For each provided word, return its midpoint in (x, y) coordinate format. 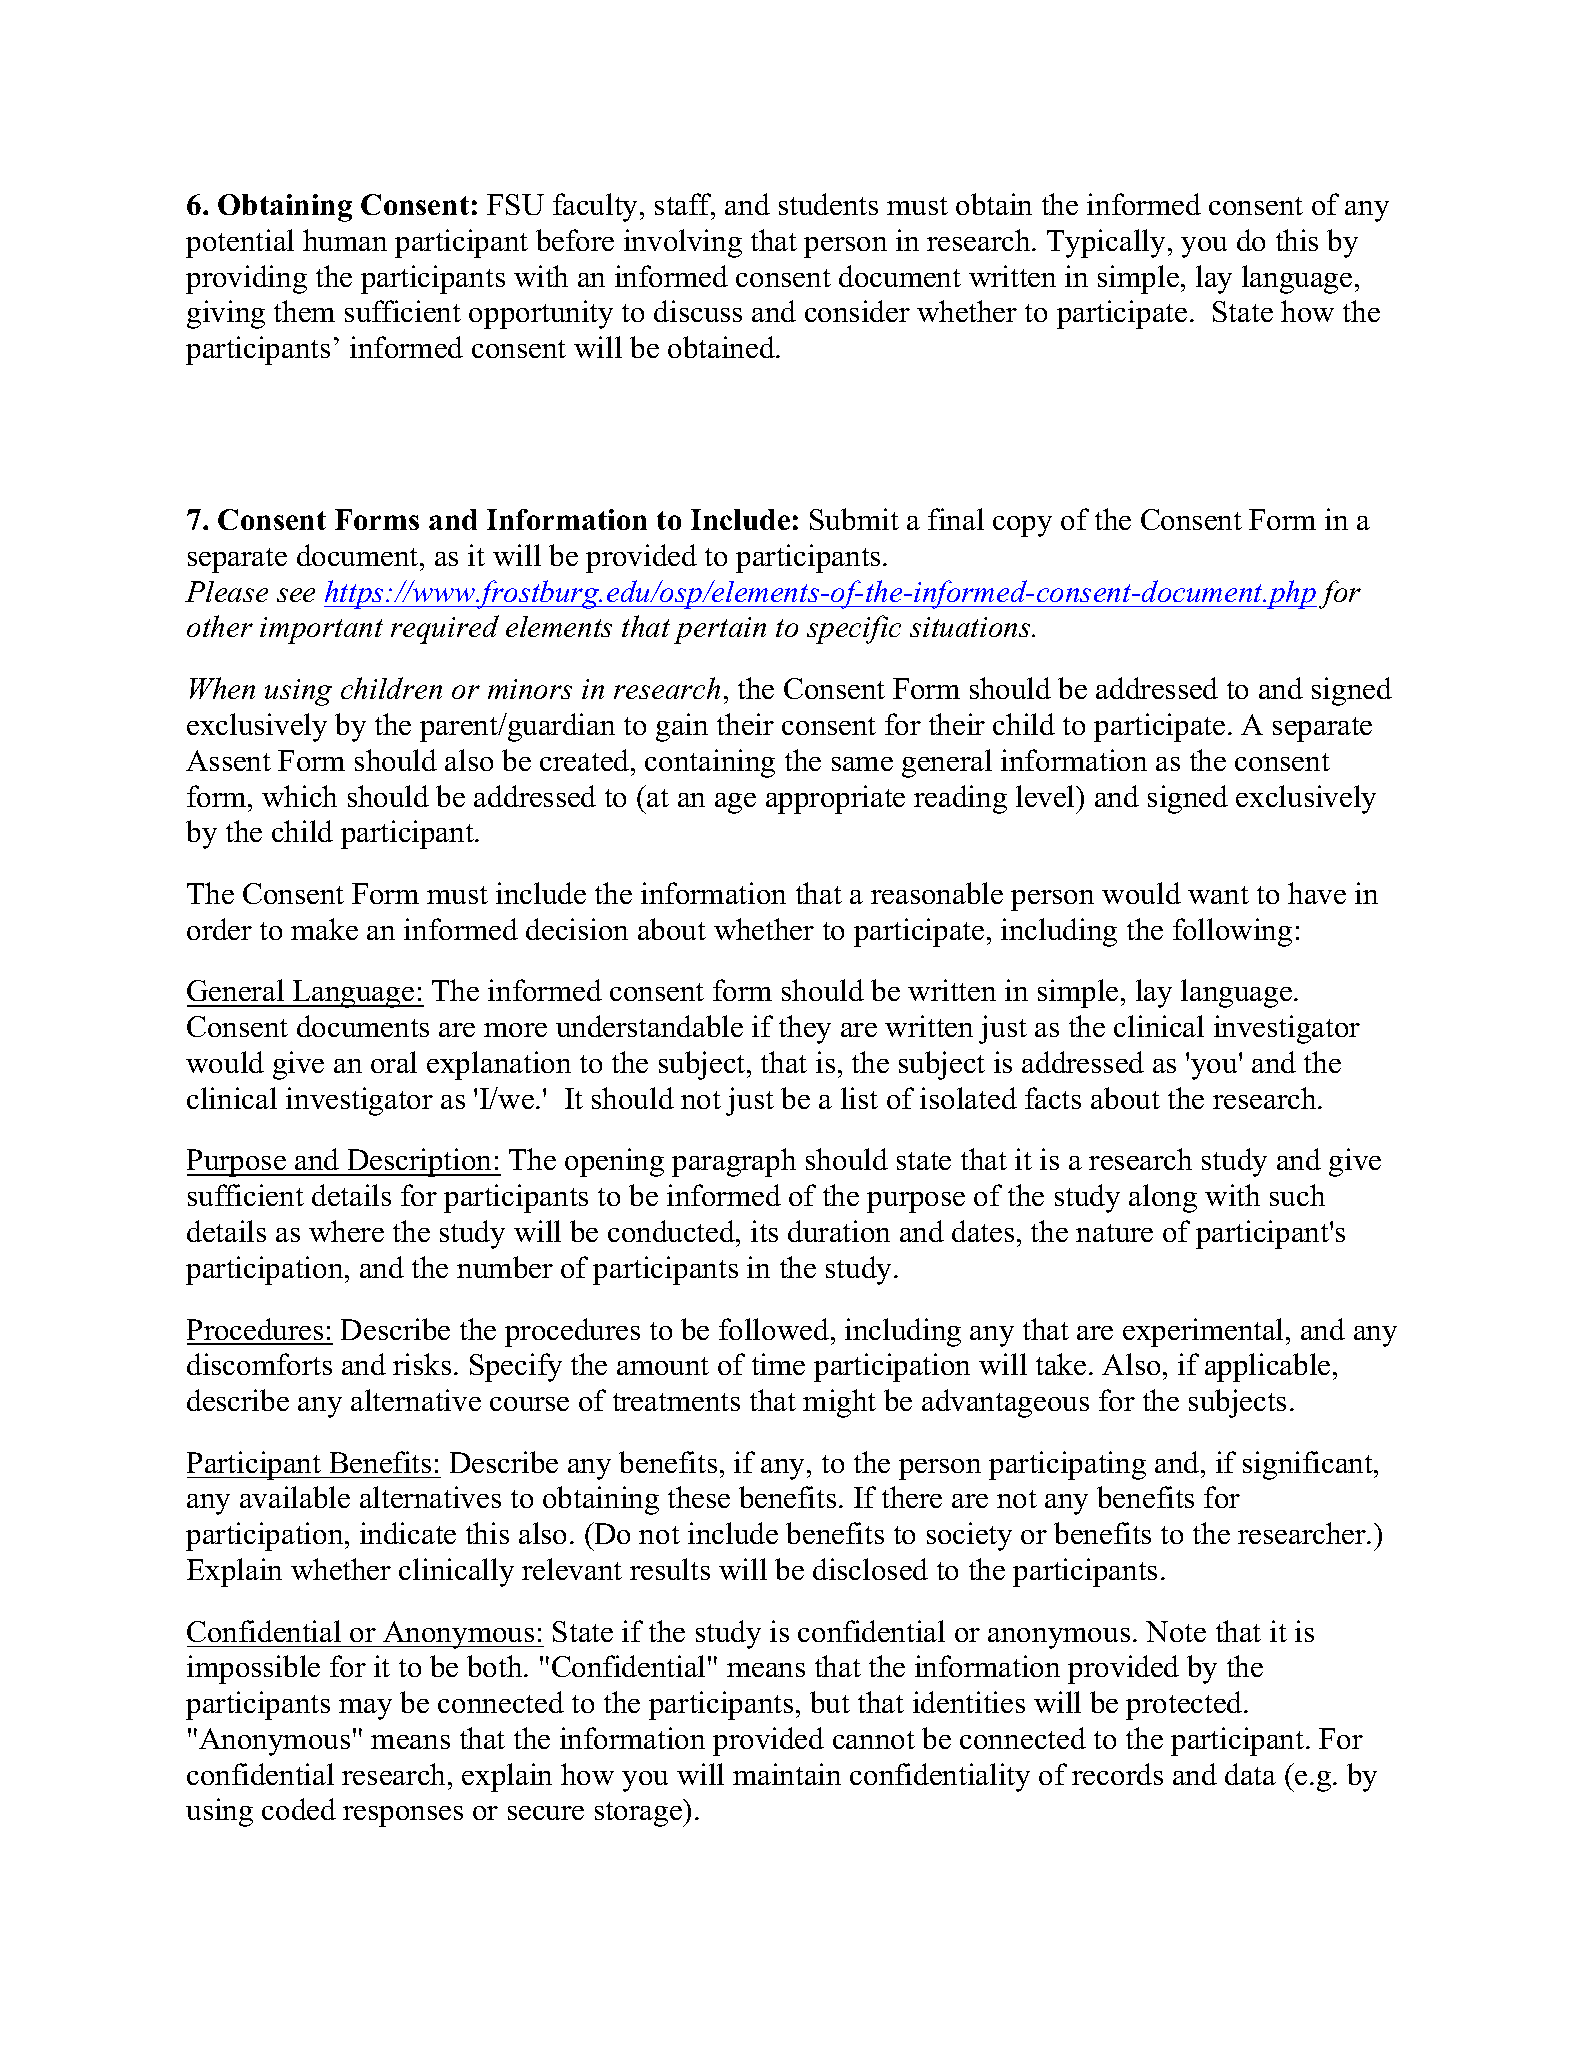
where (346, 1231)
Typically (1106, 243)
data (1250, 1774)
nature (1114, 1233)
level (1046, 796)
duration (839, 1231)
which (299, 796)
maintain (787, 1774)
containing (710, 763)
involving (683, 243)
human (345, 240)
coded (299, 1809)
